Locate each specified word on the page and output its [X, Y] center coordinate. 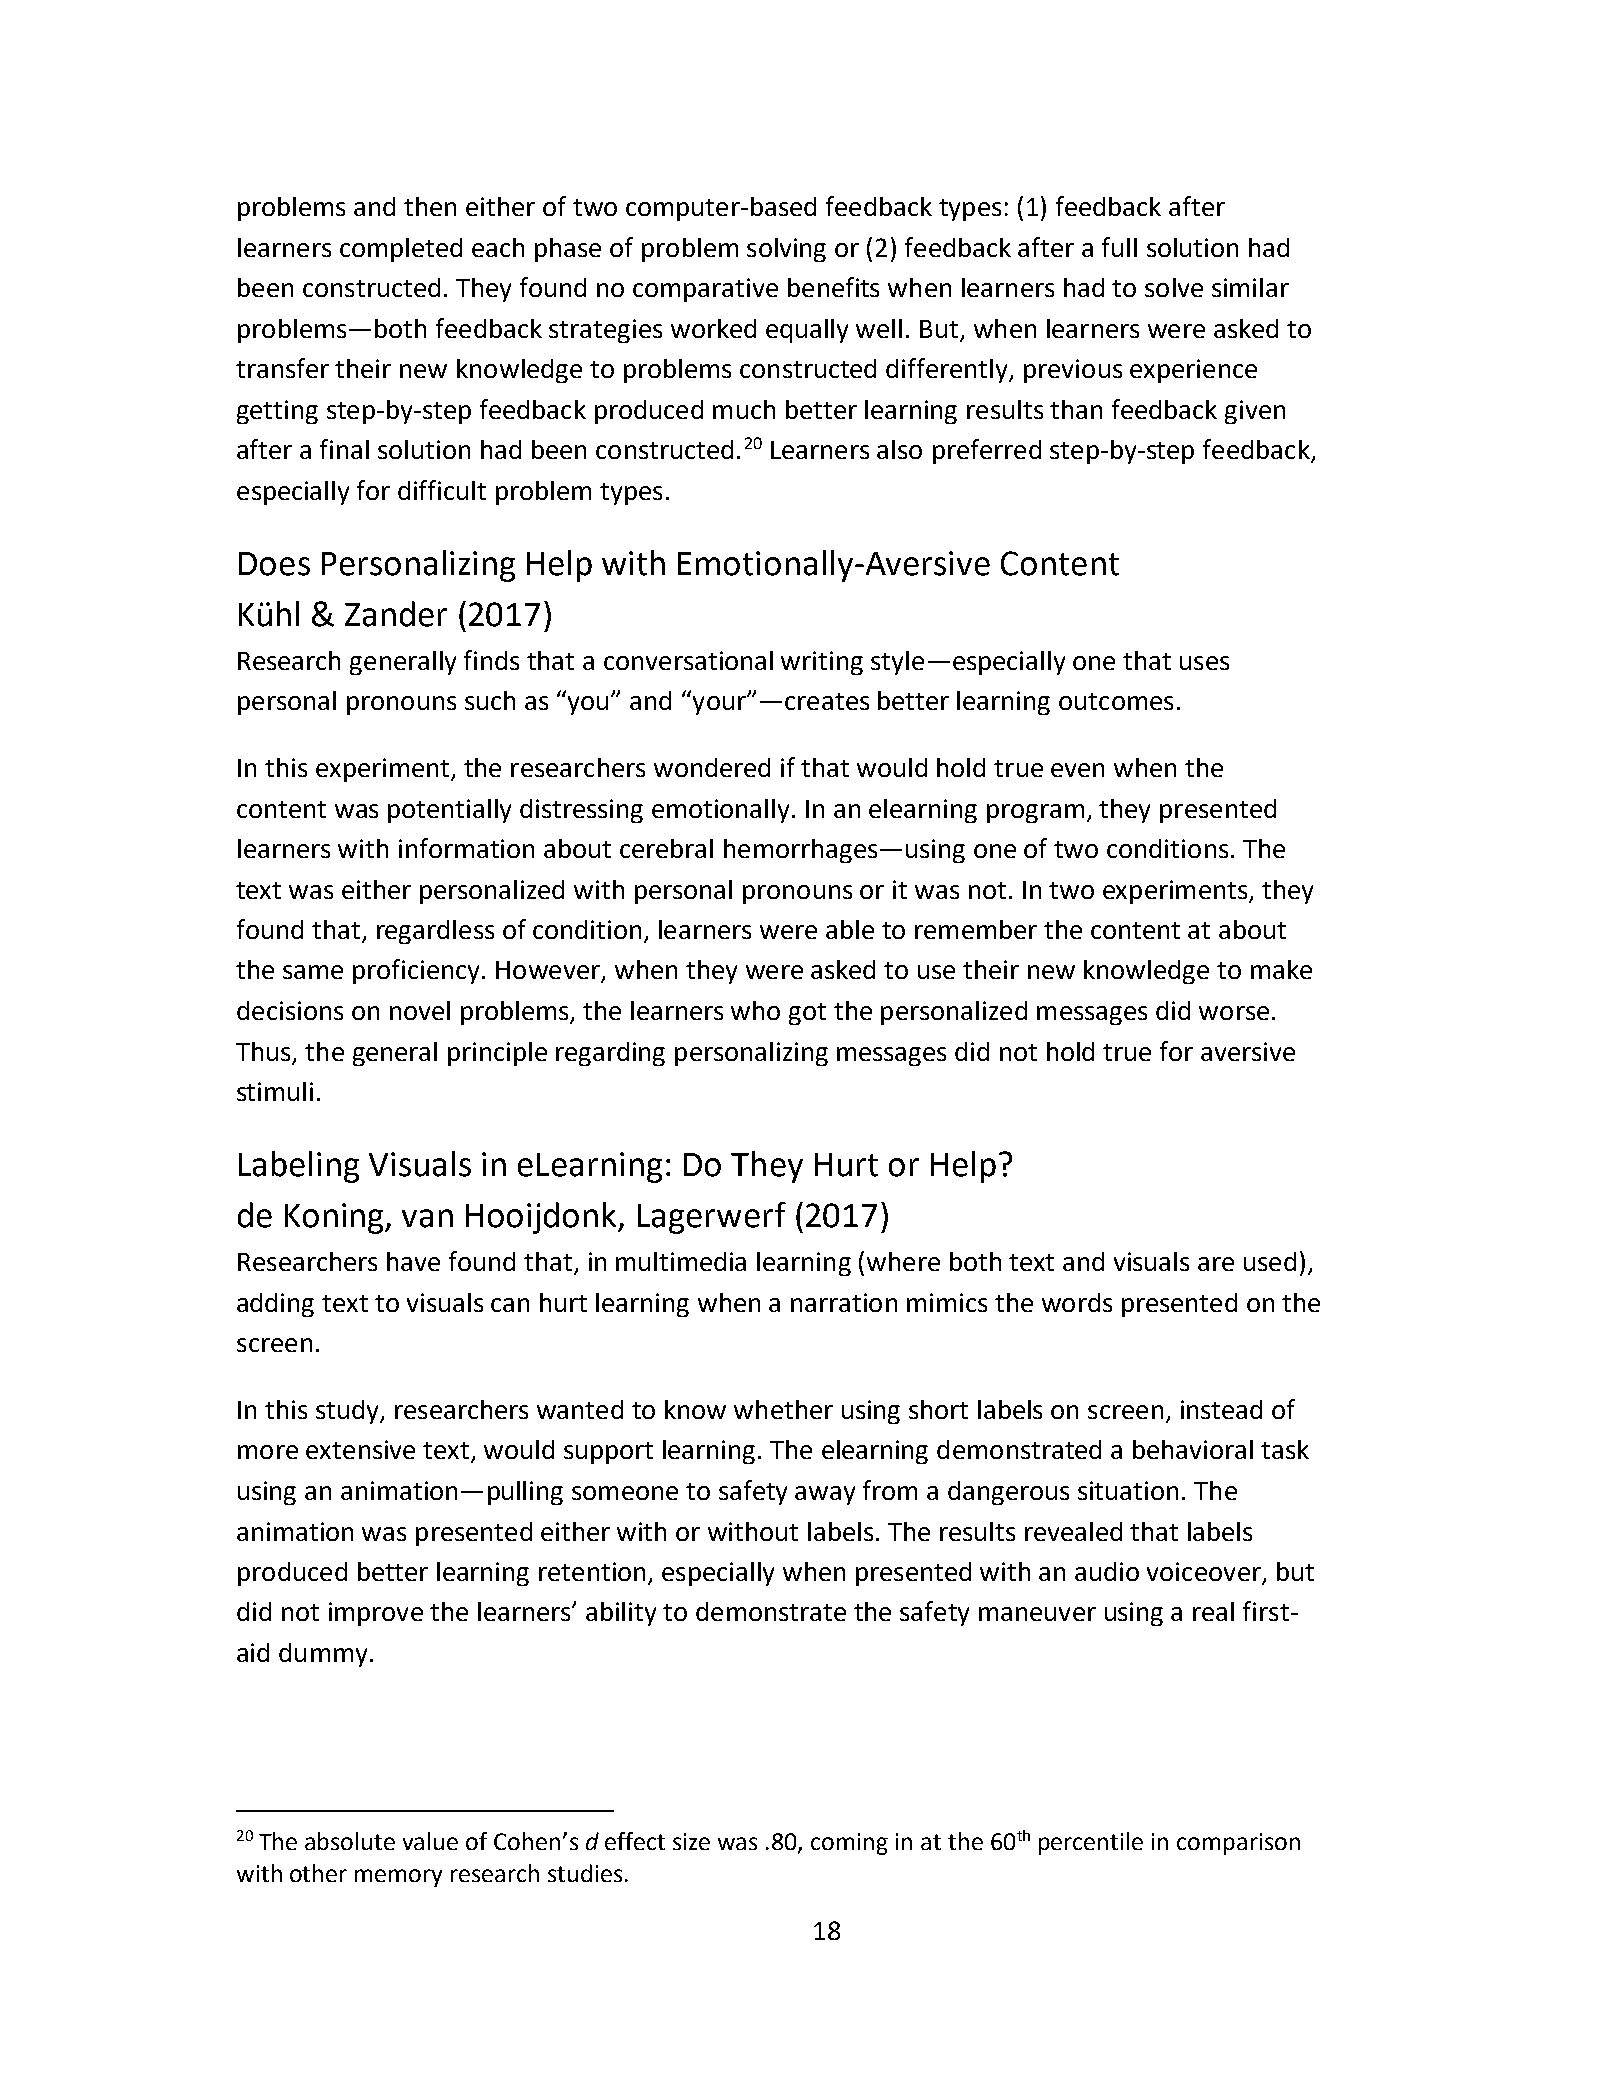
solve [1174, 287]
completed [401, 250]
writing [822, 663]
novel [420, 1010]
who [755, 1010]
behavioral [1193, 1449]
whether [783, 1409]
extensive [360, 1449]
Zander [396, 614]
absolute [350, 1841]
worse [1234, 1013]
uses [1204, 663]
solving [786, 250]
